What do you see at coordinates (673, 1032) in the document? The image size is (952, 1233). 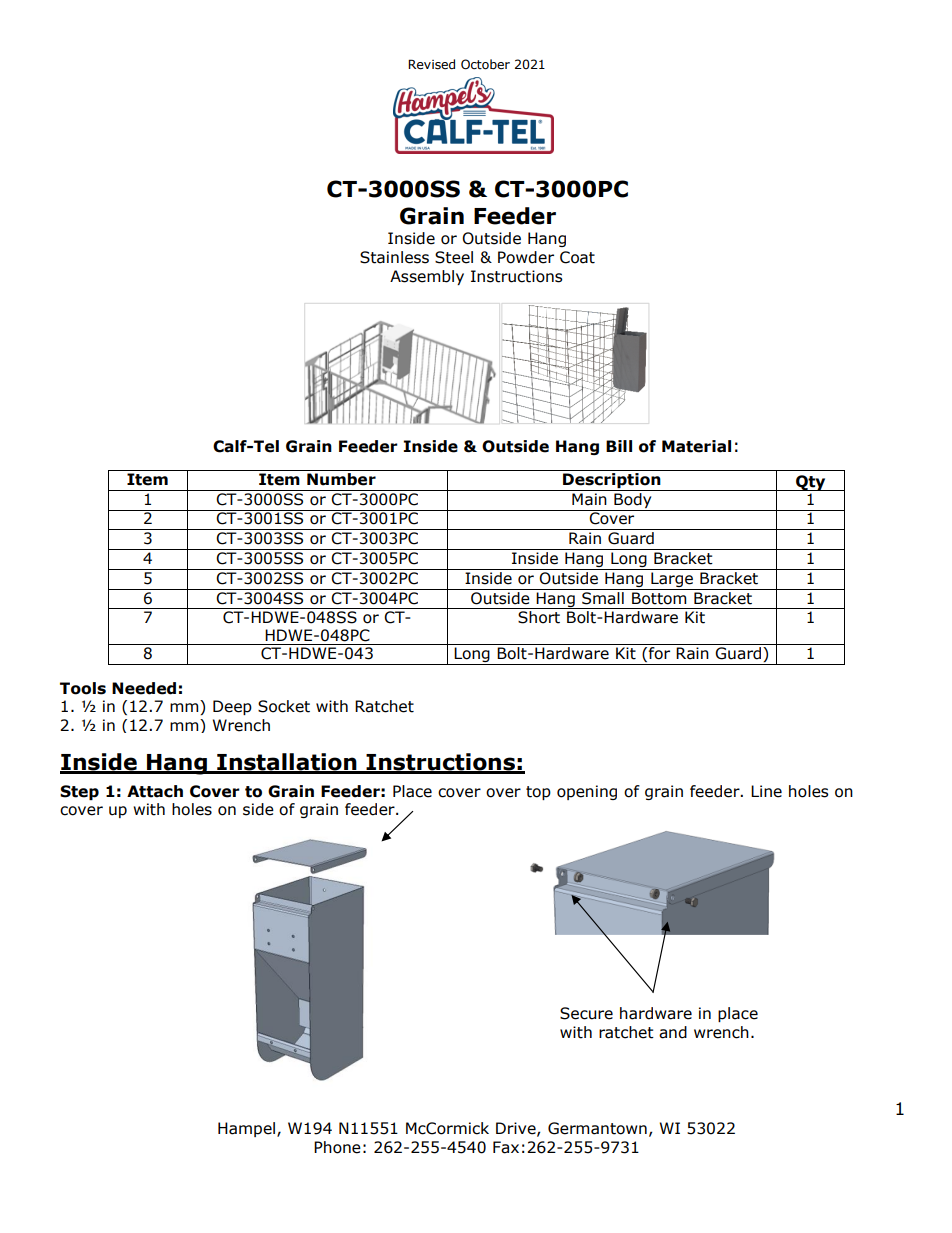 I see `and` at bounding box center [673, 1032].
